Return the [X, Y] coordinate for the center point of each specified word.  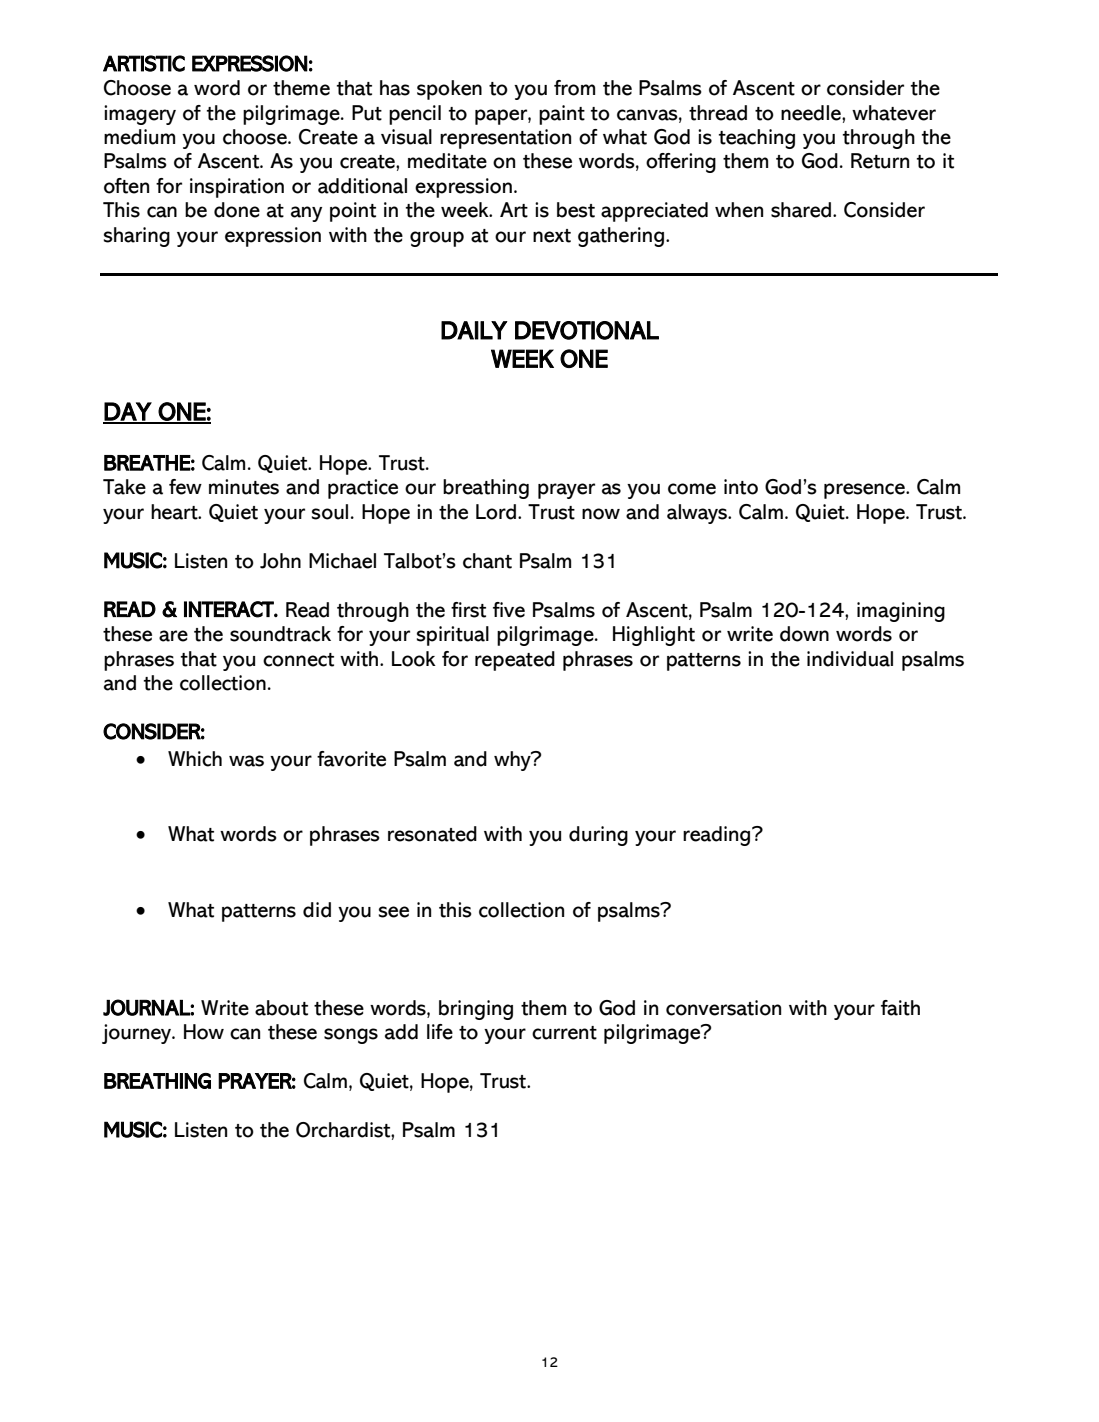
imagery [140, 115]
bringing [476, 1010]
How [204, 1032]
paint [562, 115]
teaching [757, 139]
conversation [723, 1008]
